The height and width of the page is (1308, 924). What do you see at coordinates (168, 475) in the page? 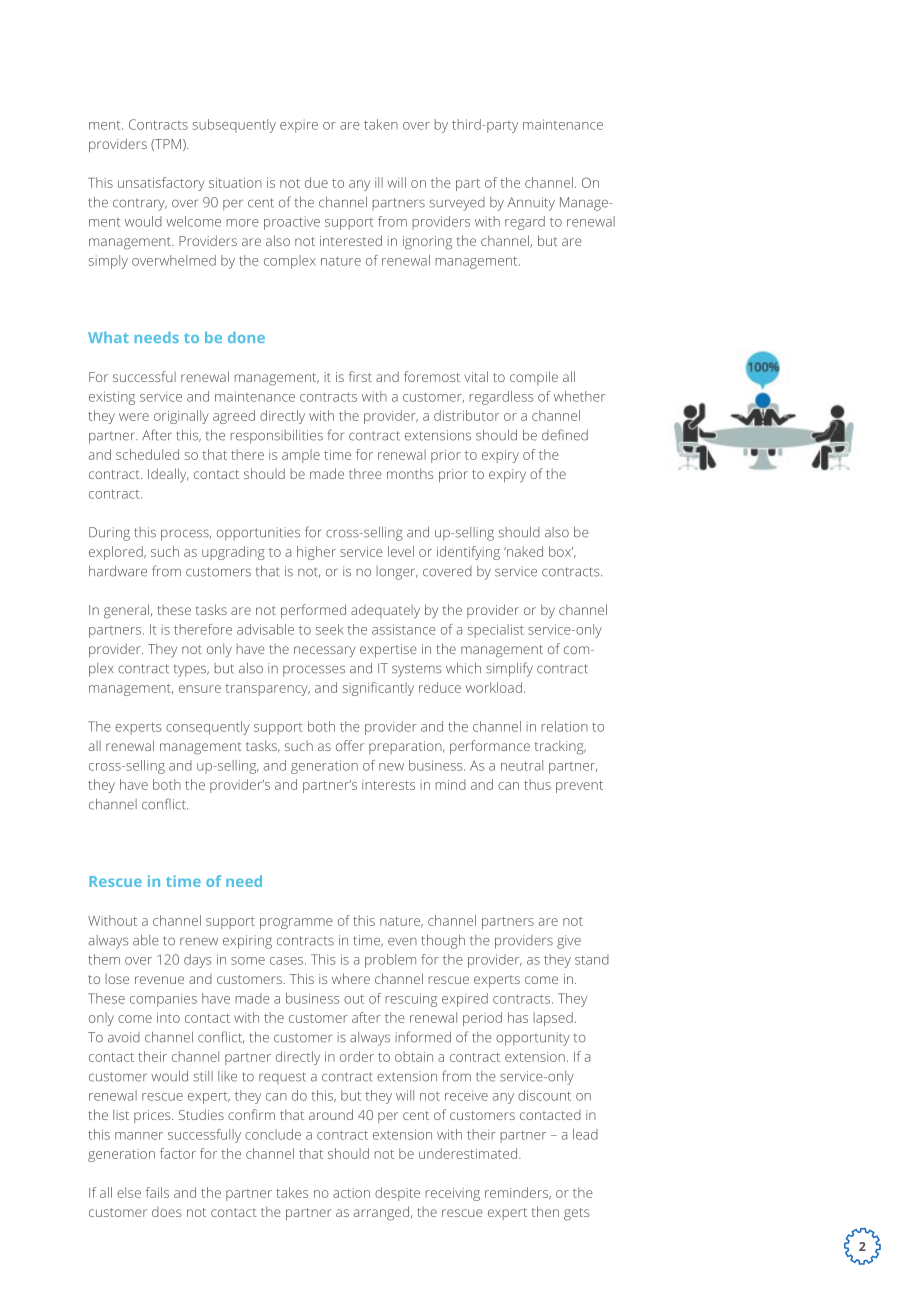
I see `Ideally` at bounding box center [168, 475].
